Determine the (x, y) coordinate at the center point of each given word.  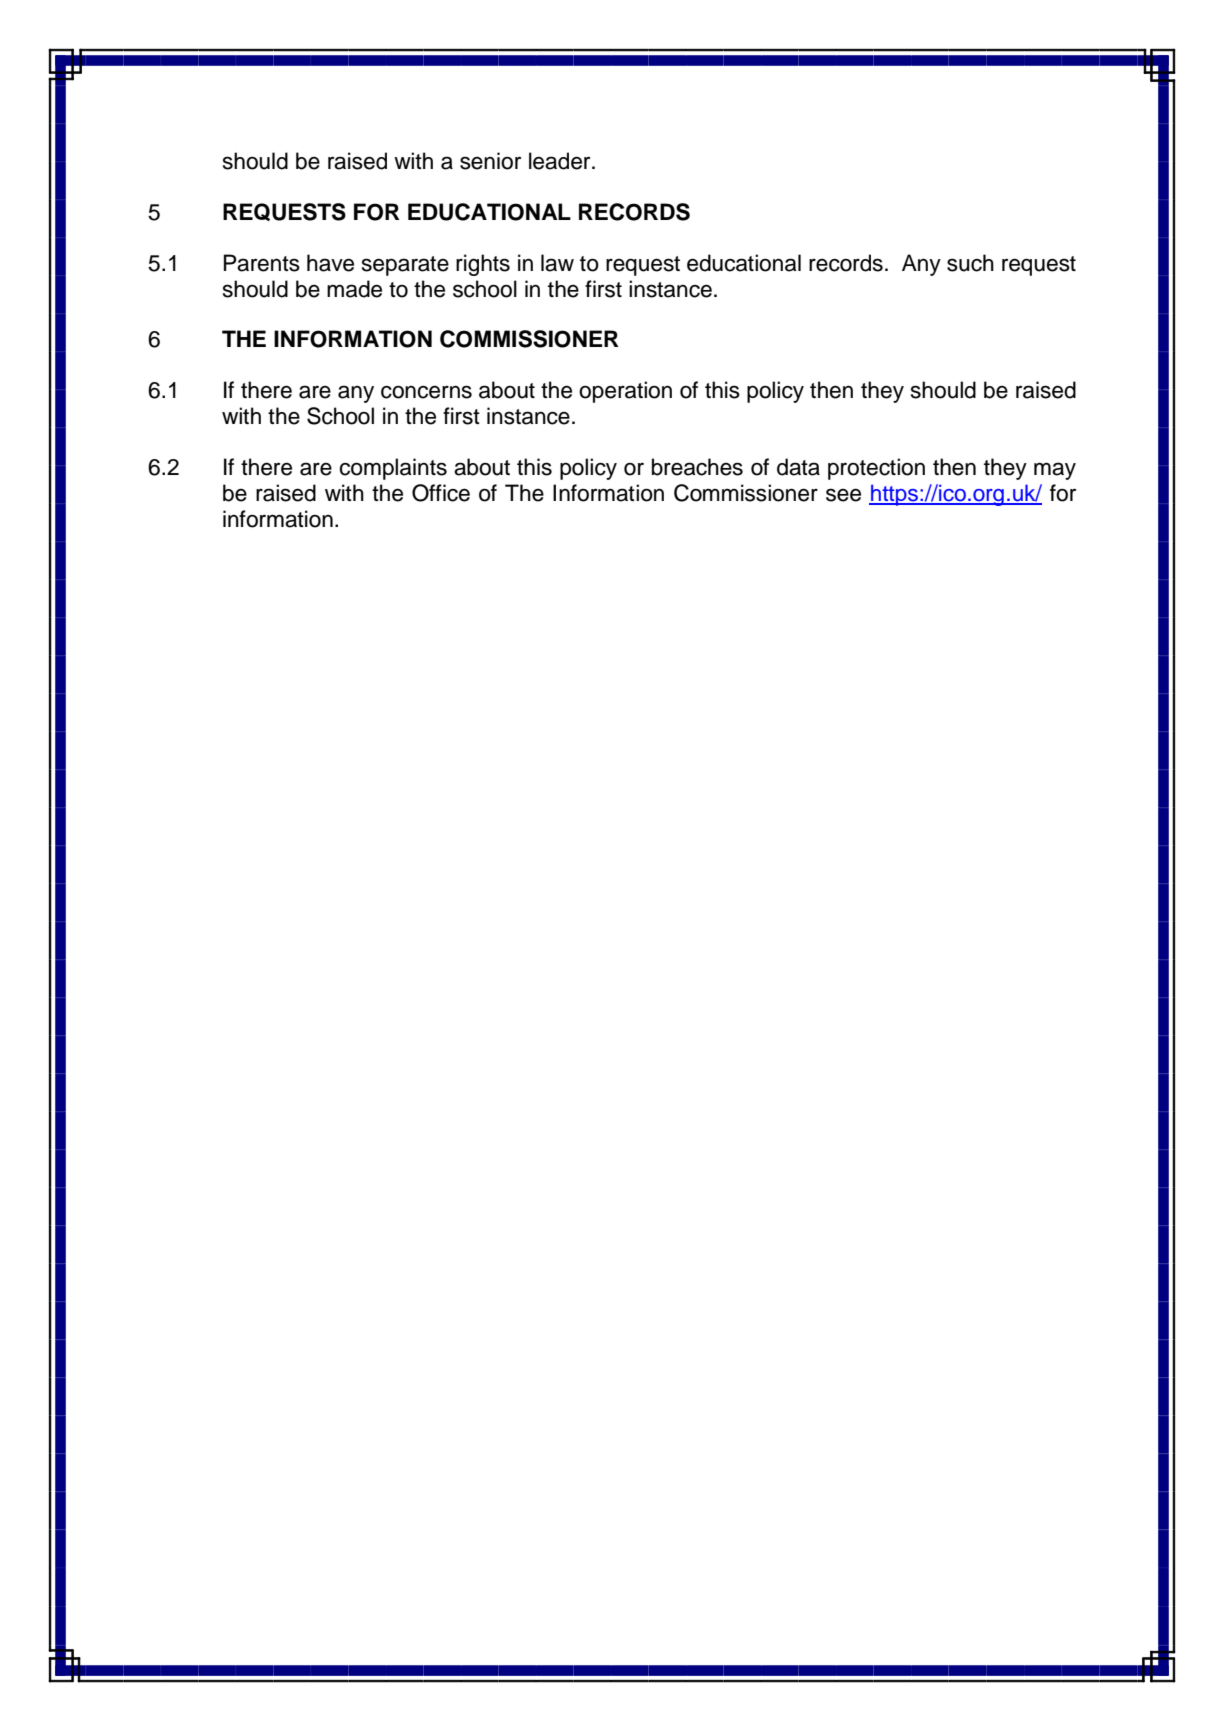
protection (876, 469)
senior (490, 161)
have (330, 263)
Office (441, 493)
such (970, 263)
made (354, 289)
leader (561, 161)
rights (483, 265)
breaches (697, 467)
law (557, 263)
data (798, 467)
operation (625, 392)
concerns (426, 392)
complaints (393, 469)
